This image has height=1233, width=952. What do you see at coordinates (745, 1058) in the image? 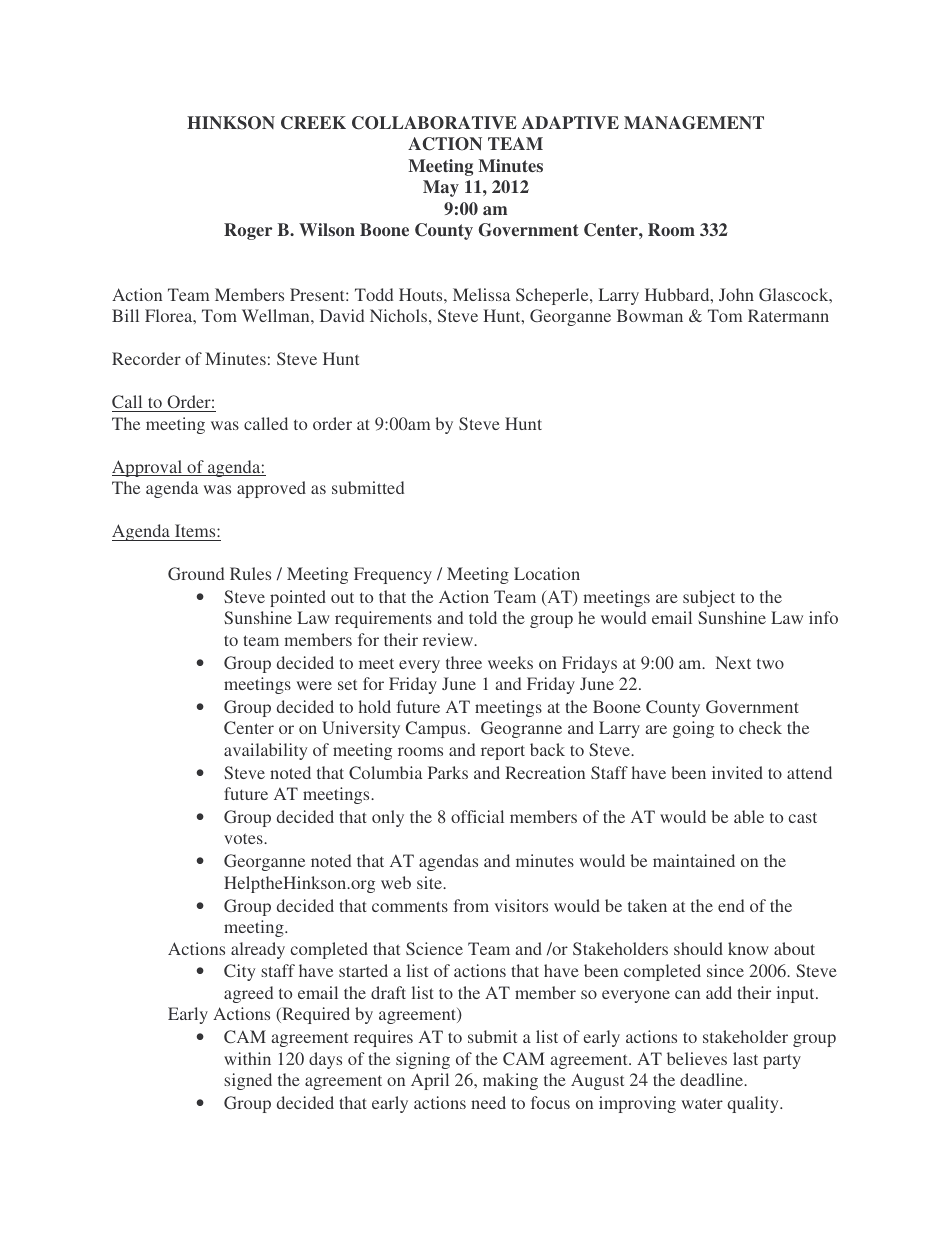
I see `last` at bounding box center [745, 1058].
